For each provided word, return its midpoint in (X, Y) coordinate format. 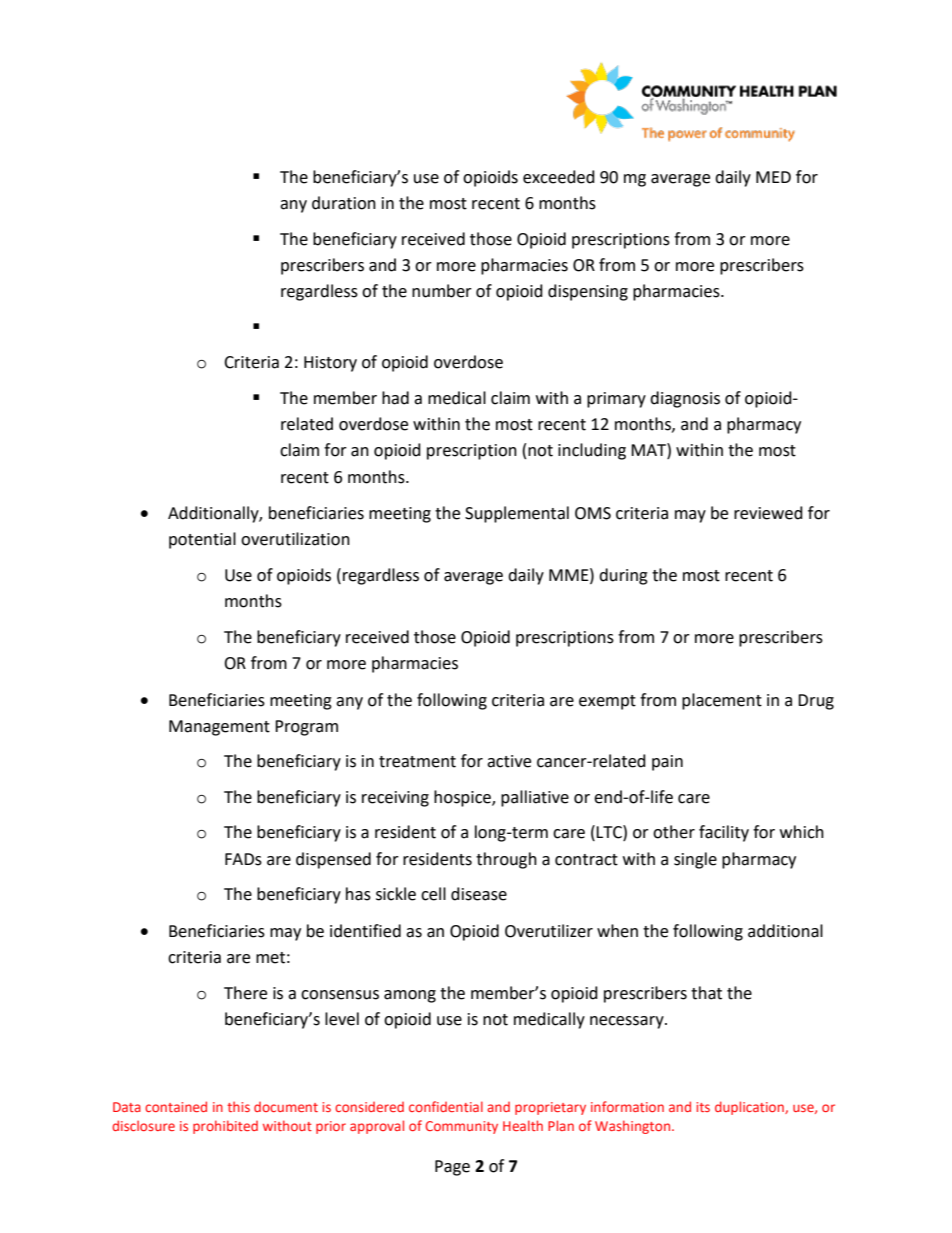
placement (722, 701)
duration (344, 203)
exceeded (559, 177)
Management (219, 728)
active (509, 761)
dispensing (588, 292)
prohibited (225, 1127)
